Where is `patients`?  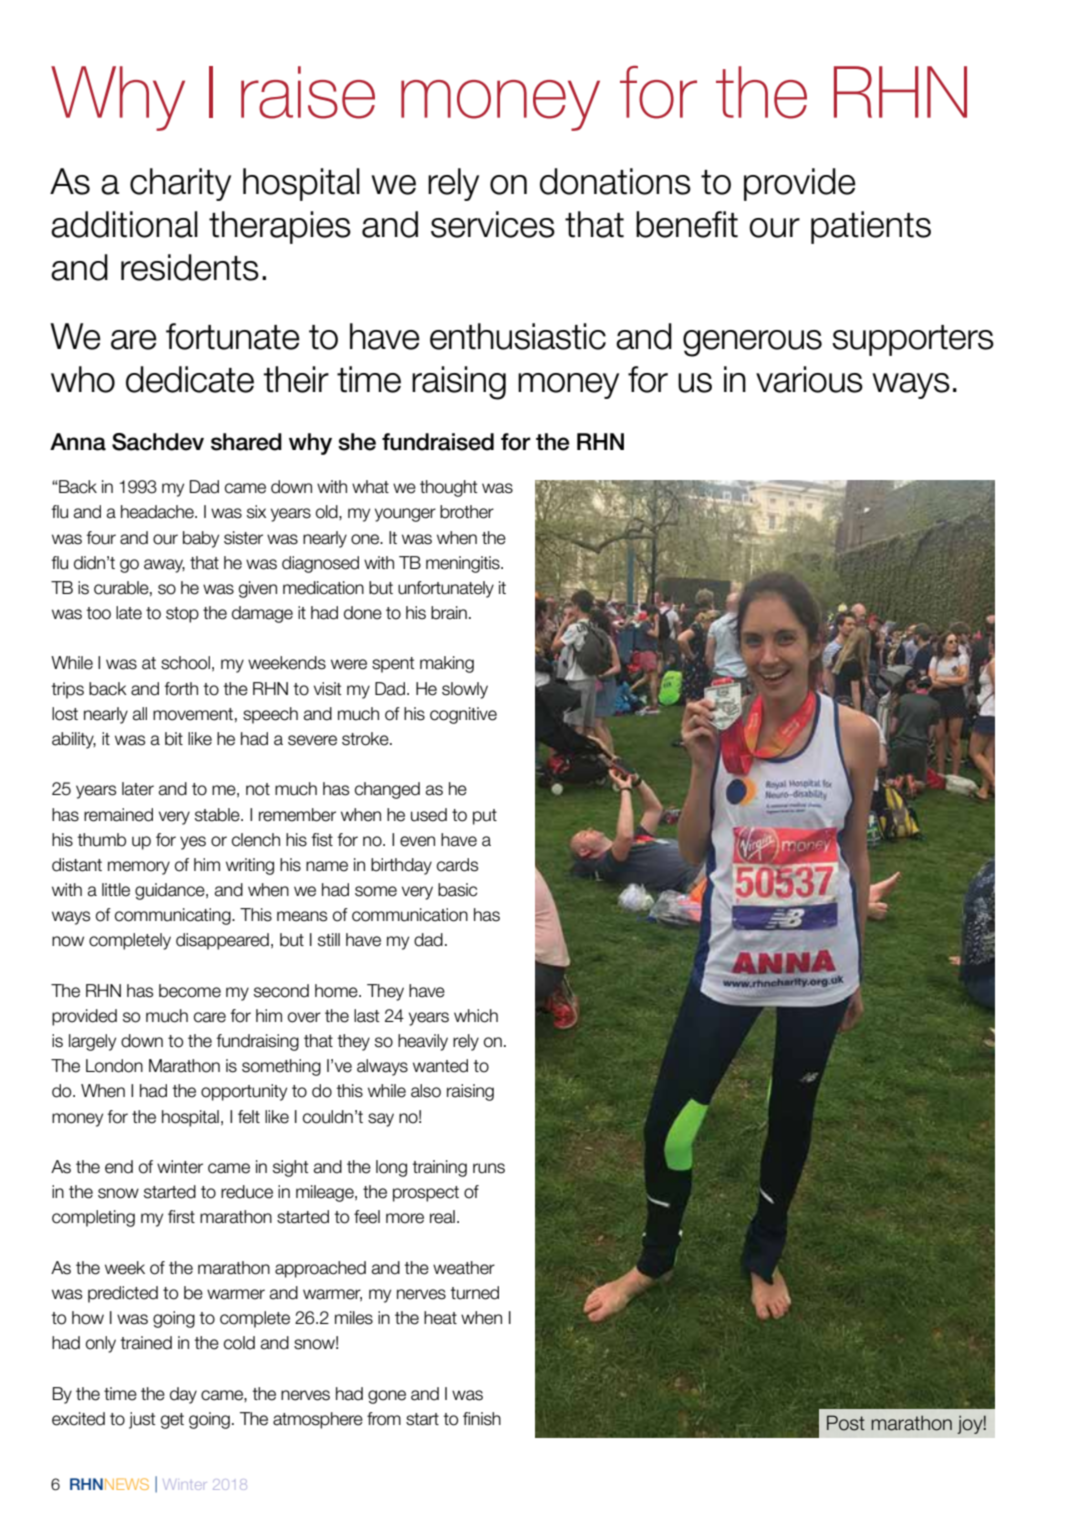
patients is located at coordinates (871, 227).
